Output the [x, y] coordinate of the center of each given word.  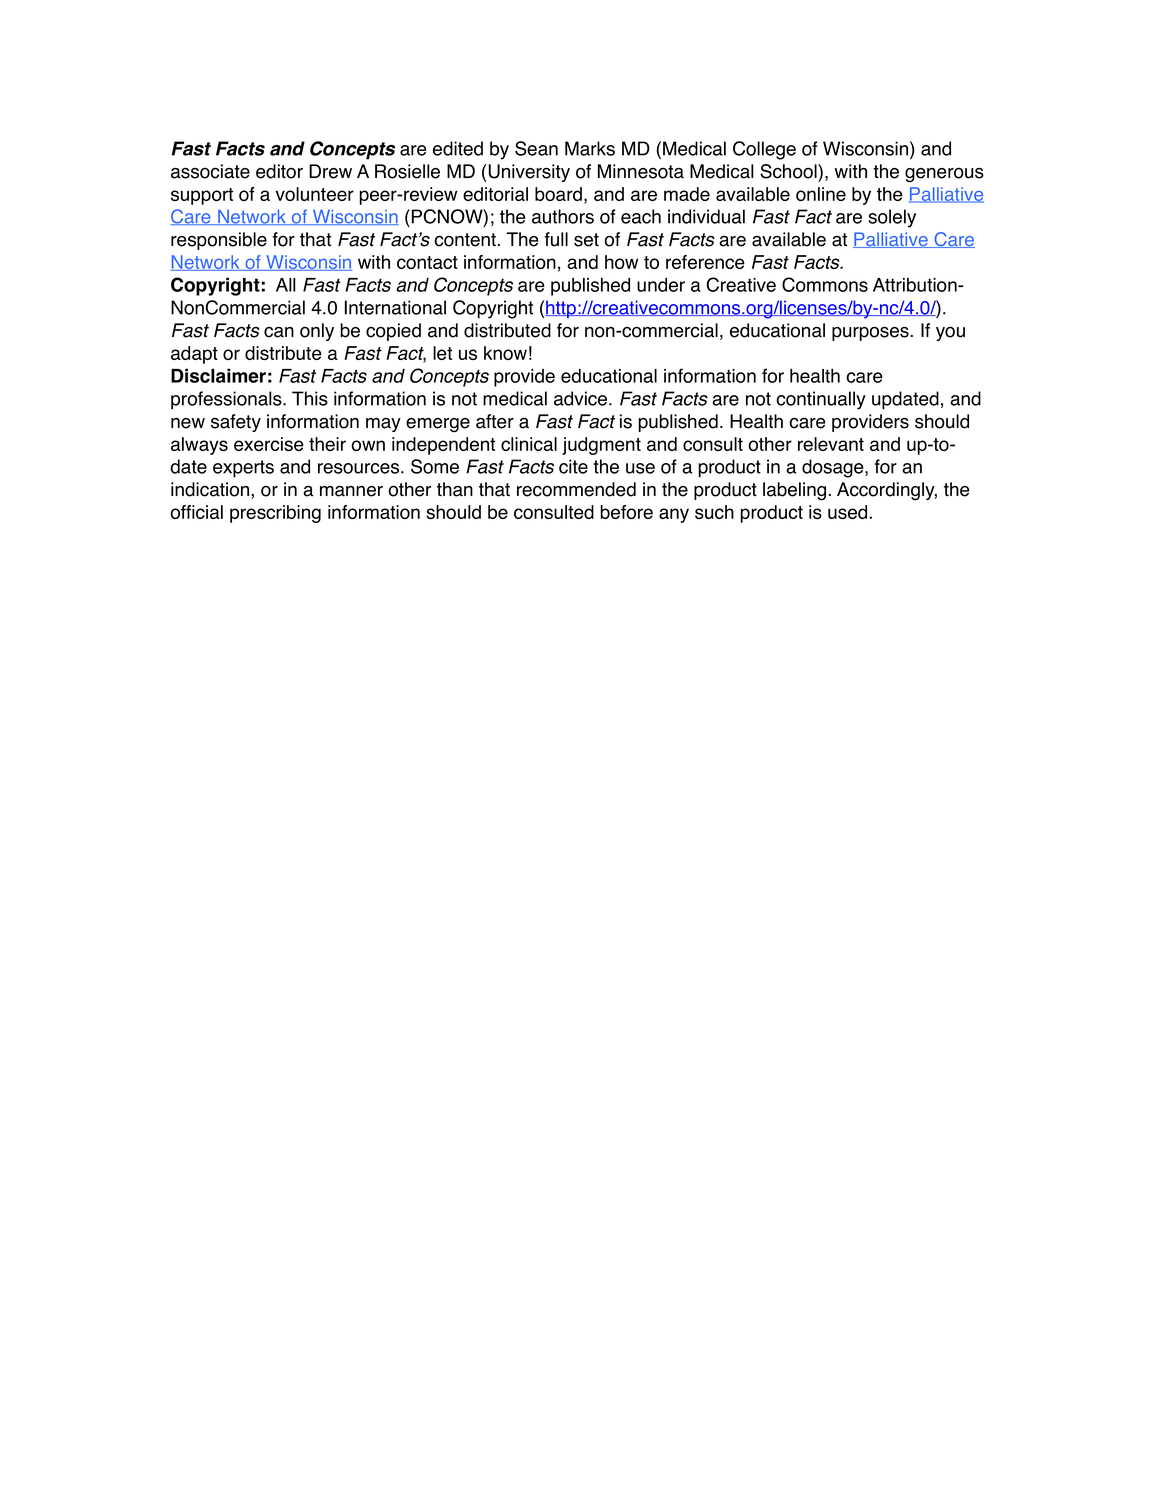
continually [821, 400]
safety [236, 423]
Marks [590, 148]
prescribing [275, 514]
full [556, 239]
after [495, 421]
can [279, 332]
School [789, 171]
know [505, 353]
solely [892, 218]
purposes [870, 333]
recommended [576, 489]
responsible [219, 241]
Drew [330, 171]
